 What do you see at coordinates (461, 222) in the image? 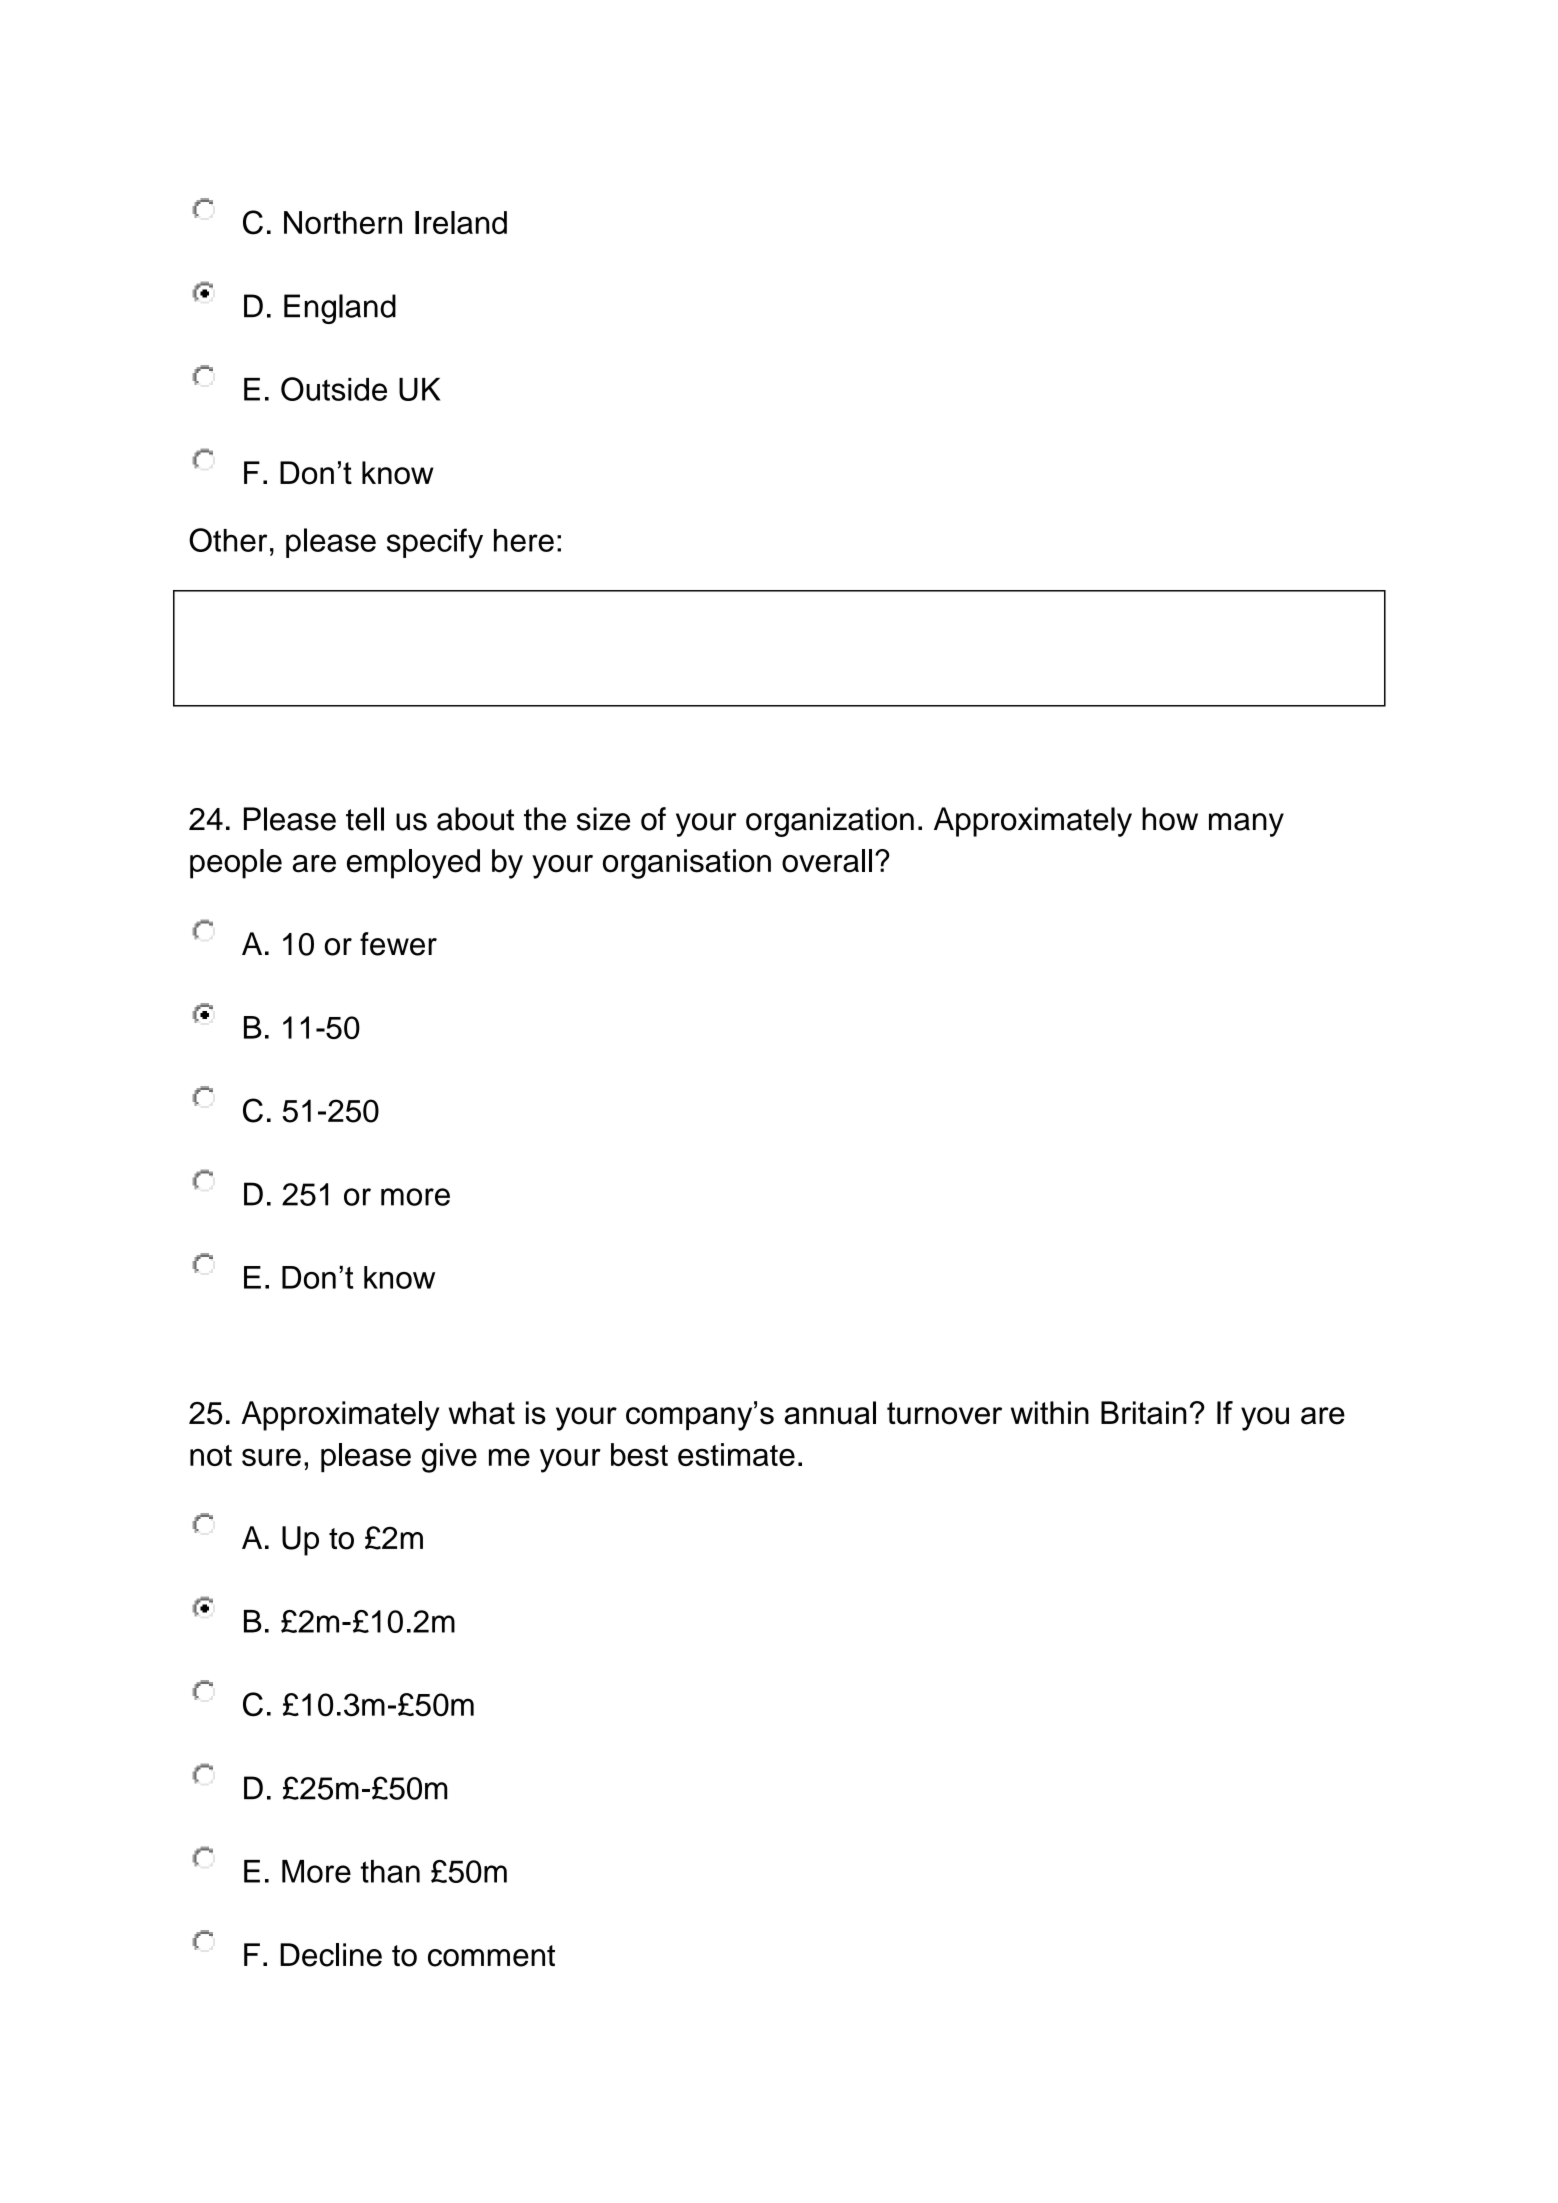
I see `Ireland` at bounding box center [461, 222].
